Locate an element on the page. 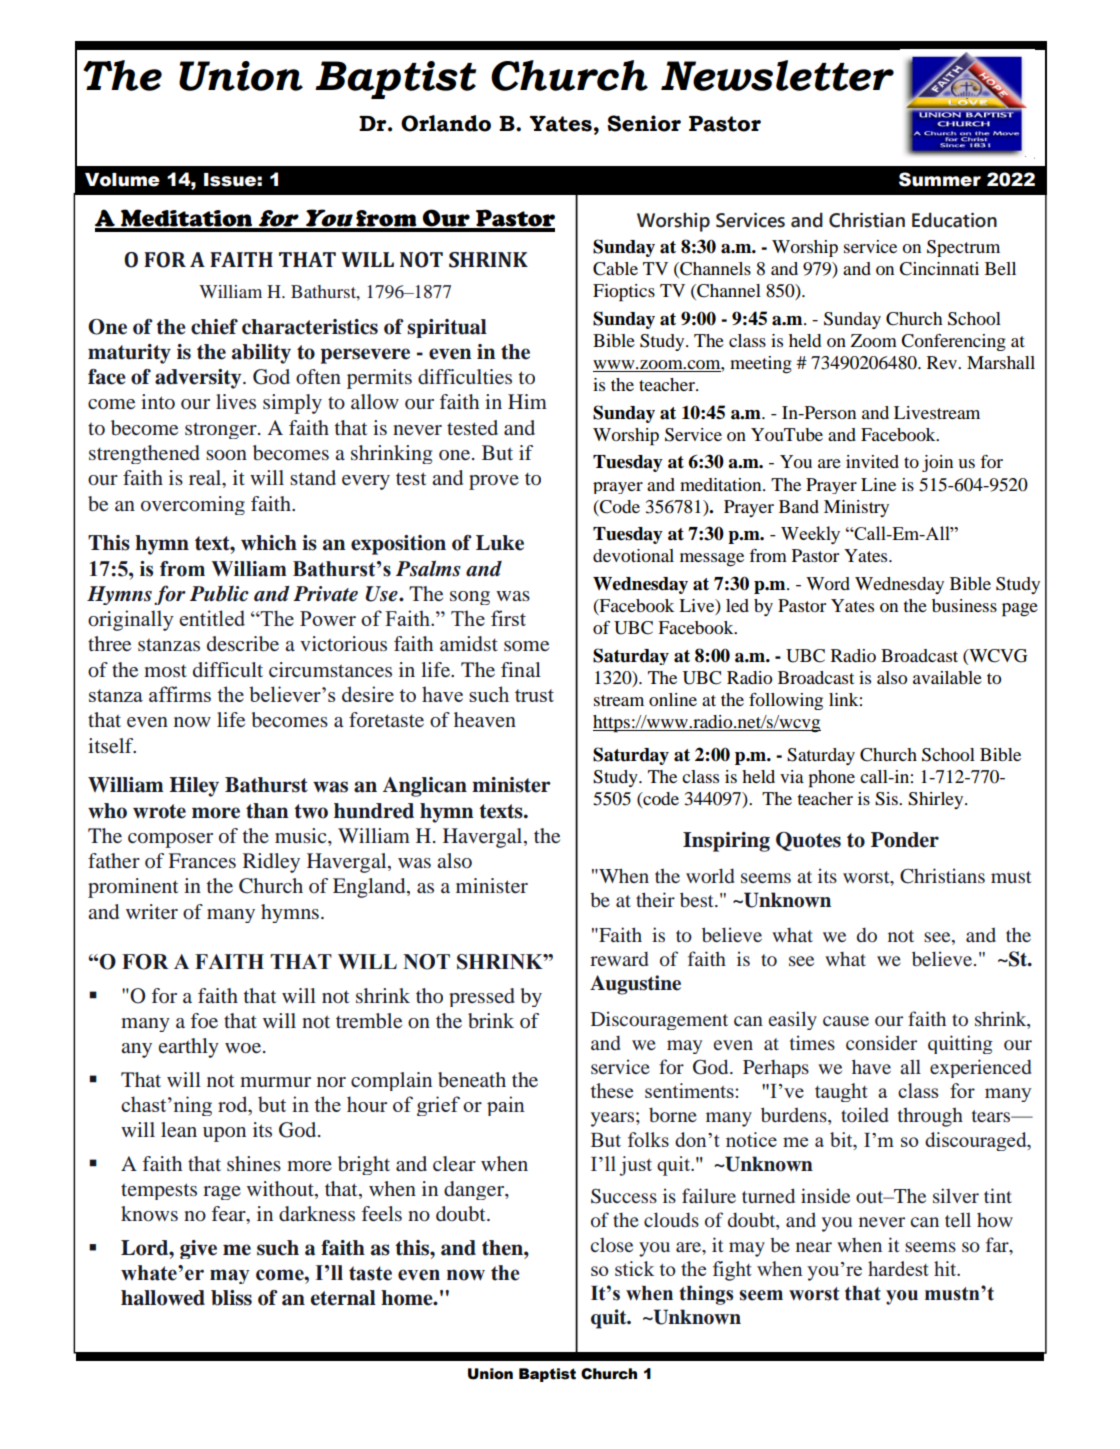  real is located at coordinates (206, 479).
